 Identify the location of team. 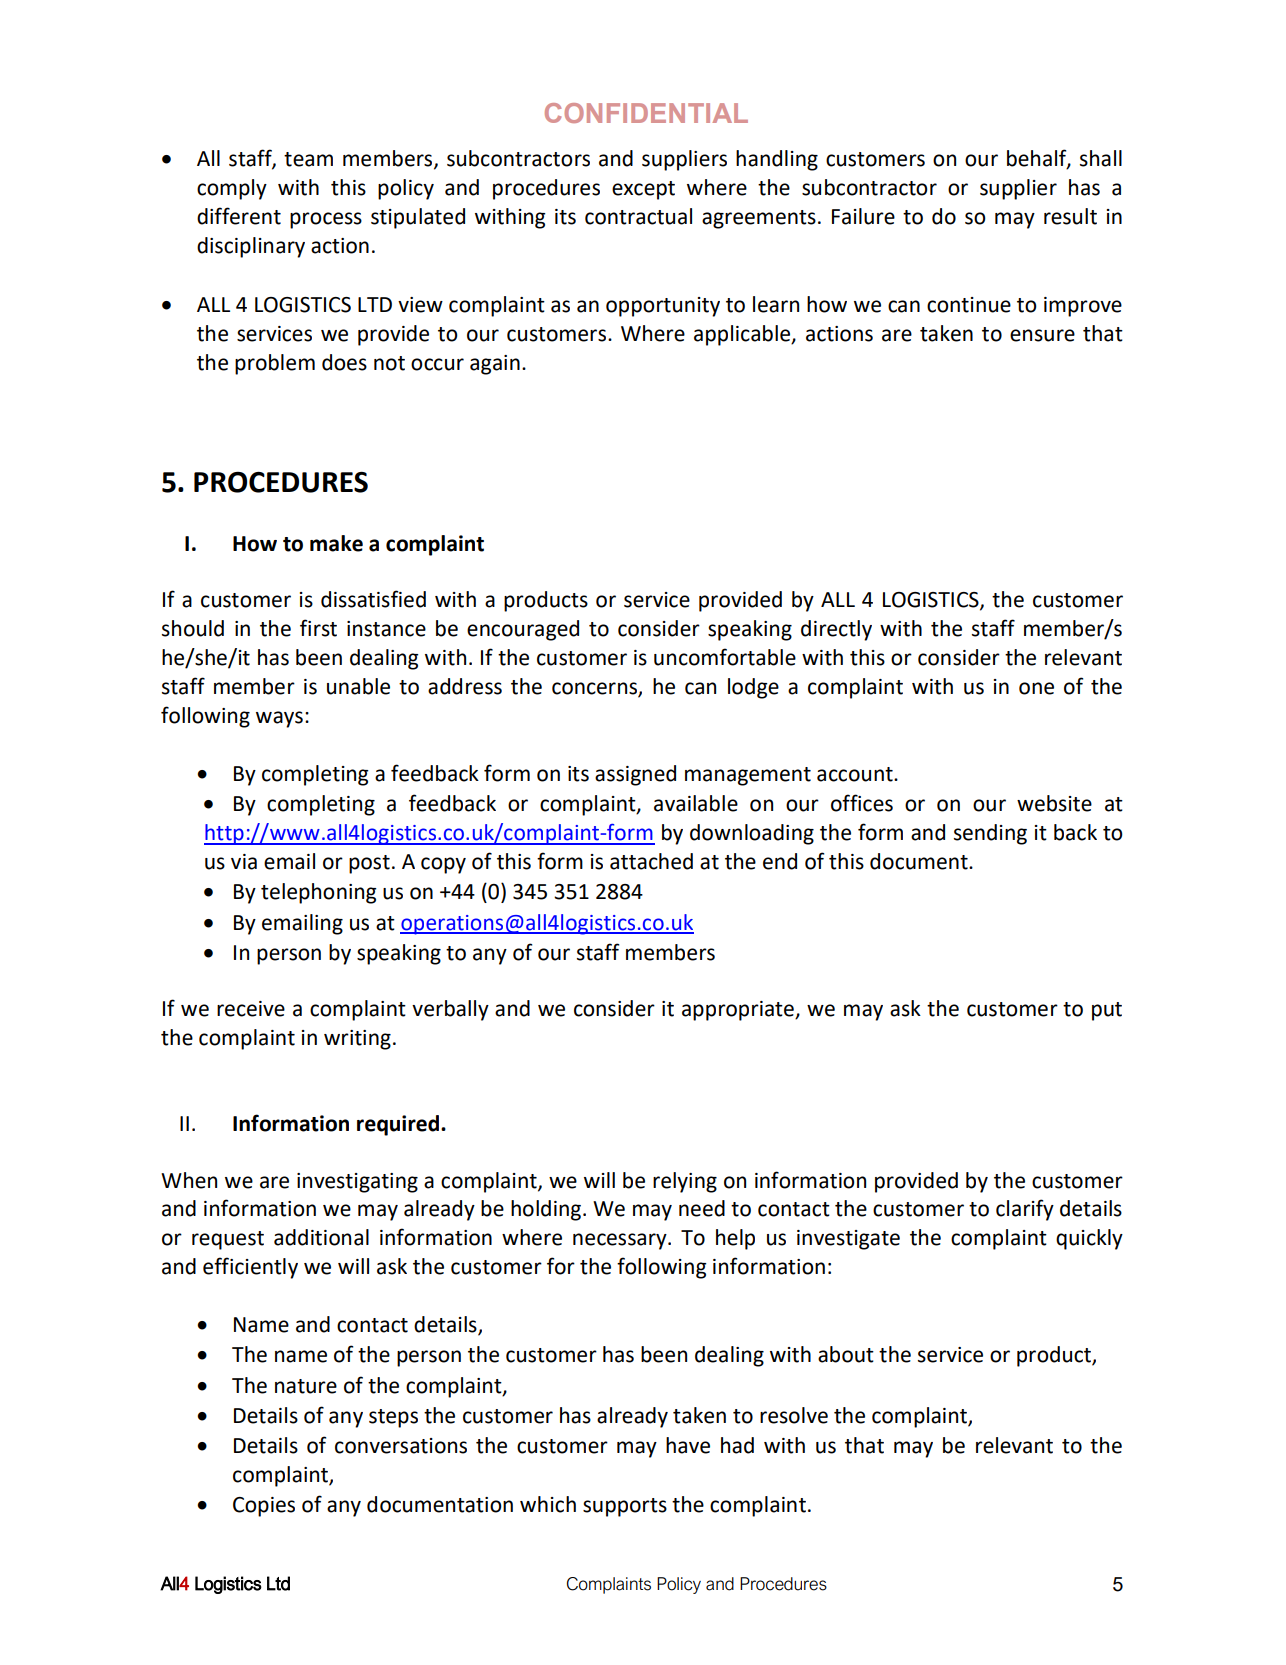
(308, 159).
